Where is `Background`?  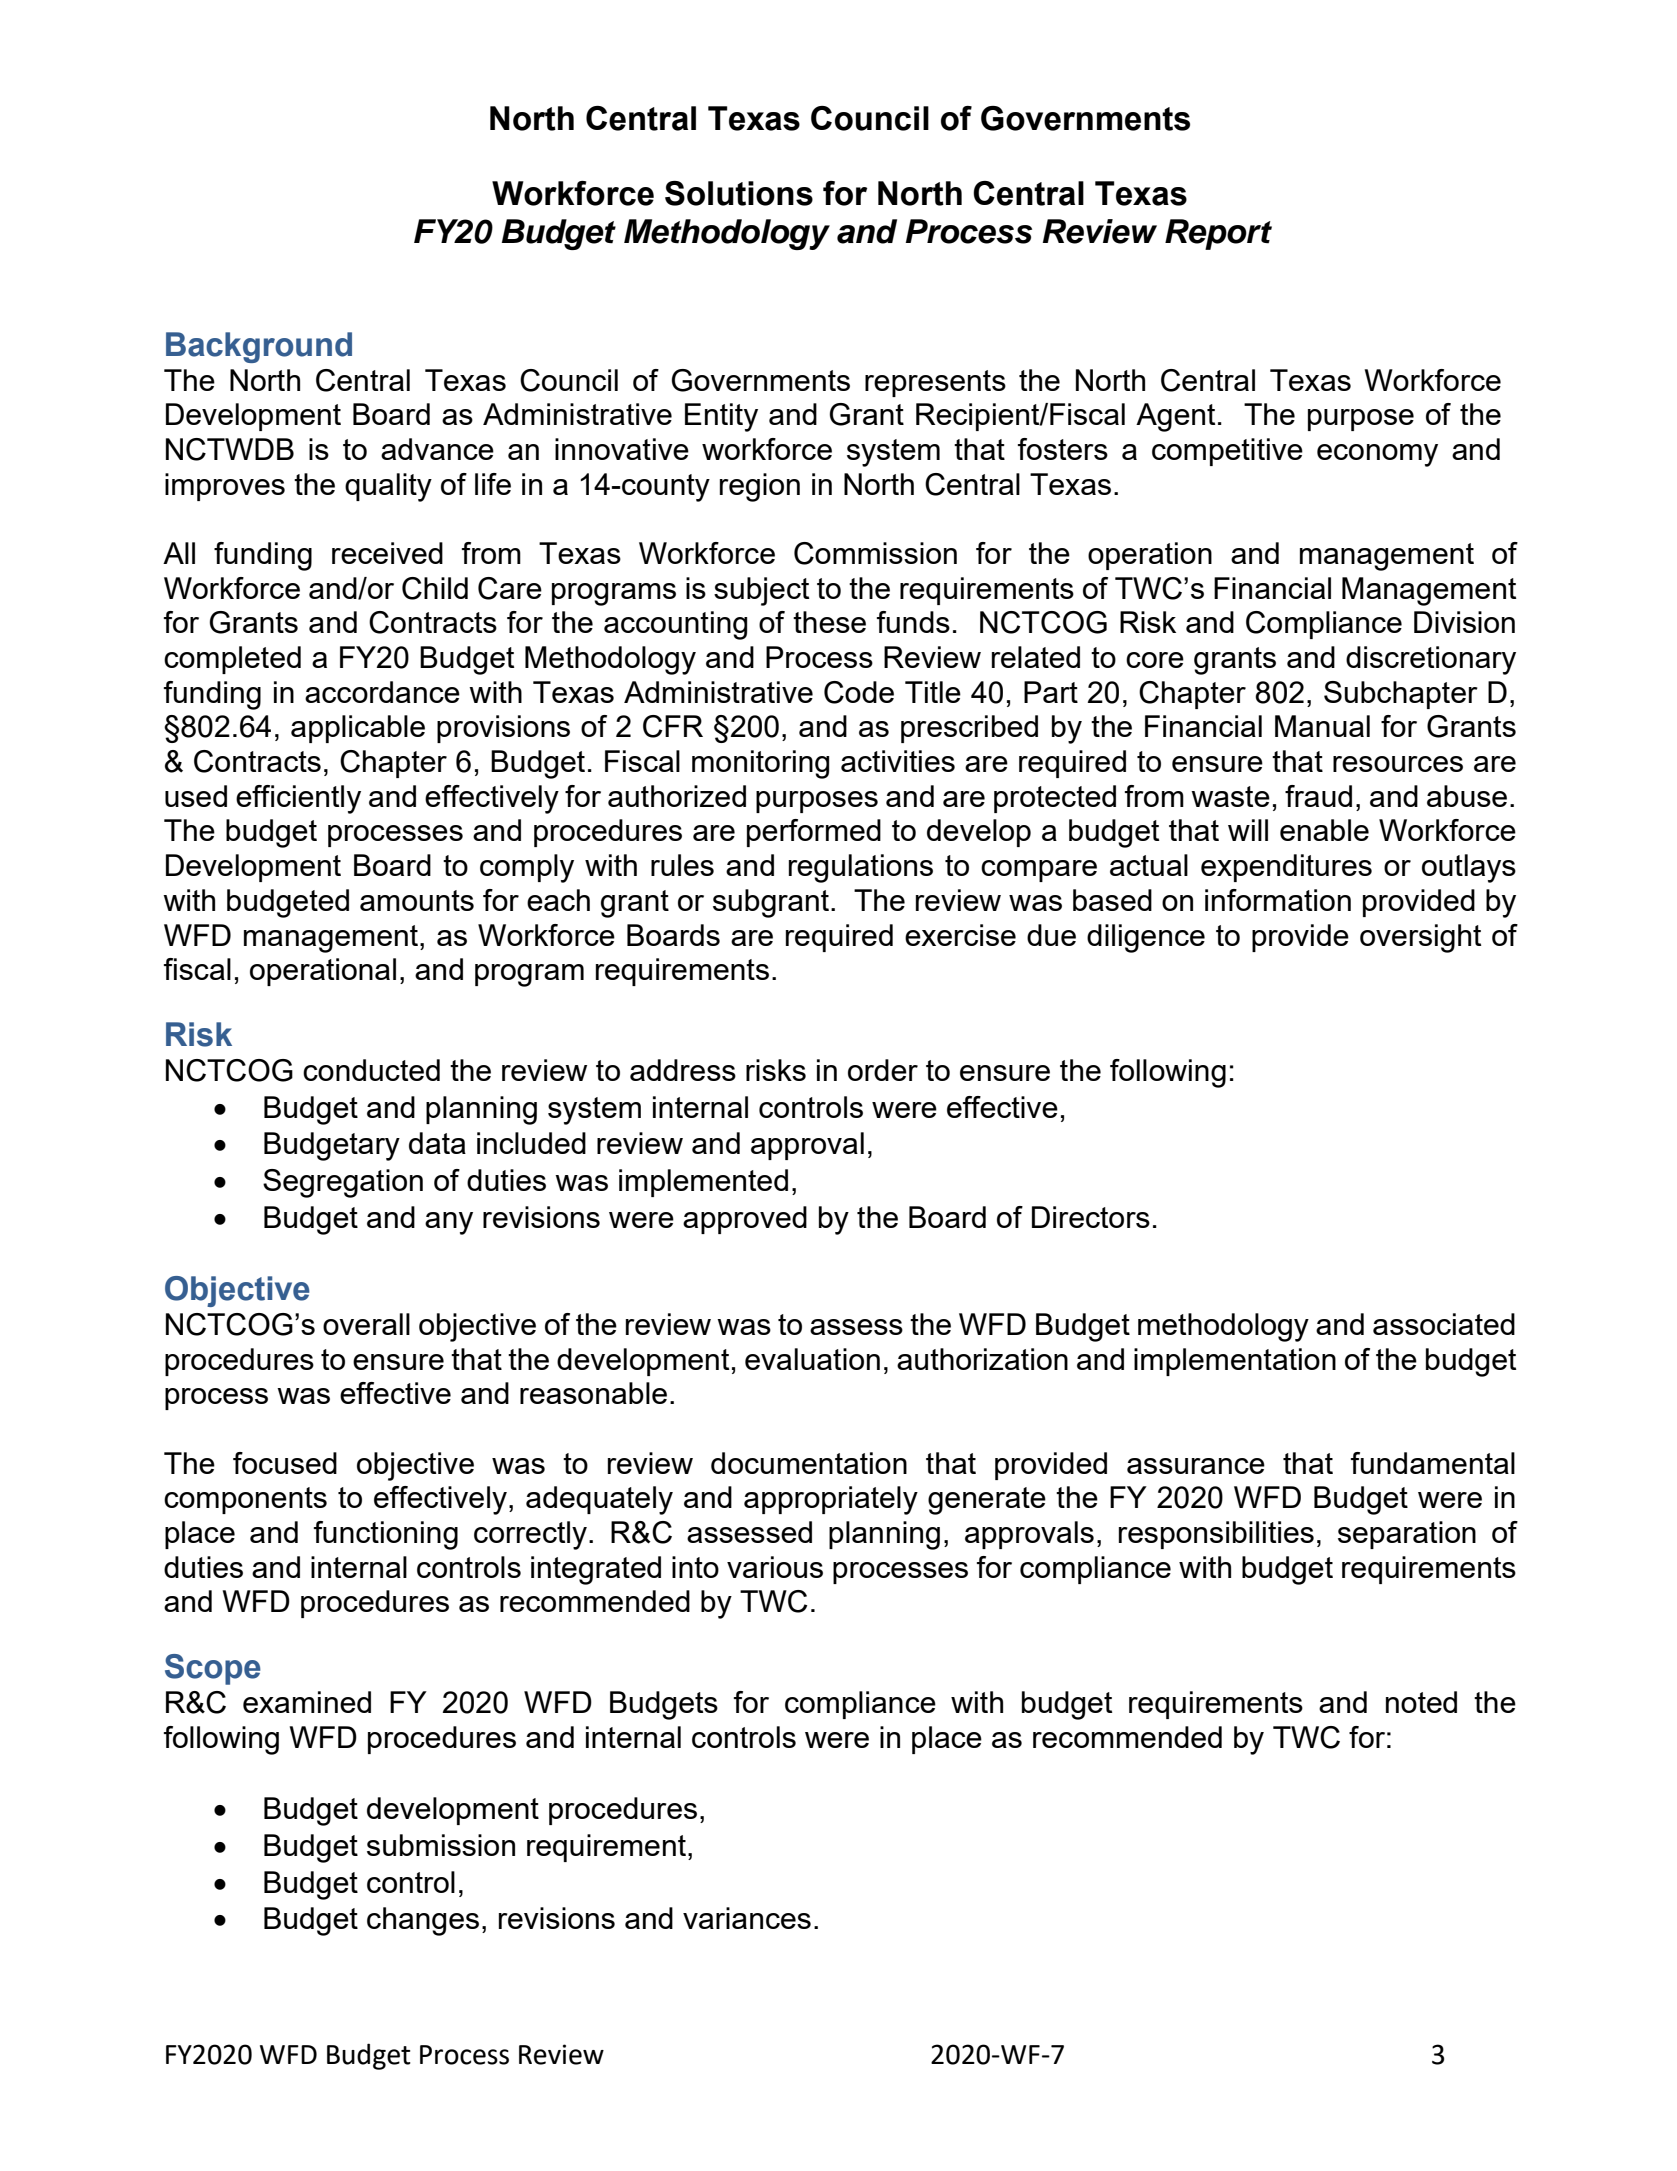 Background is located at coordinates (259, 347).
